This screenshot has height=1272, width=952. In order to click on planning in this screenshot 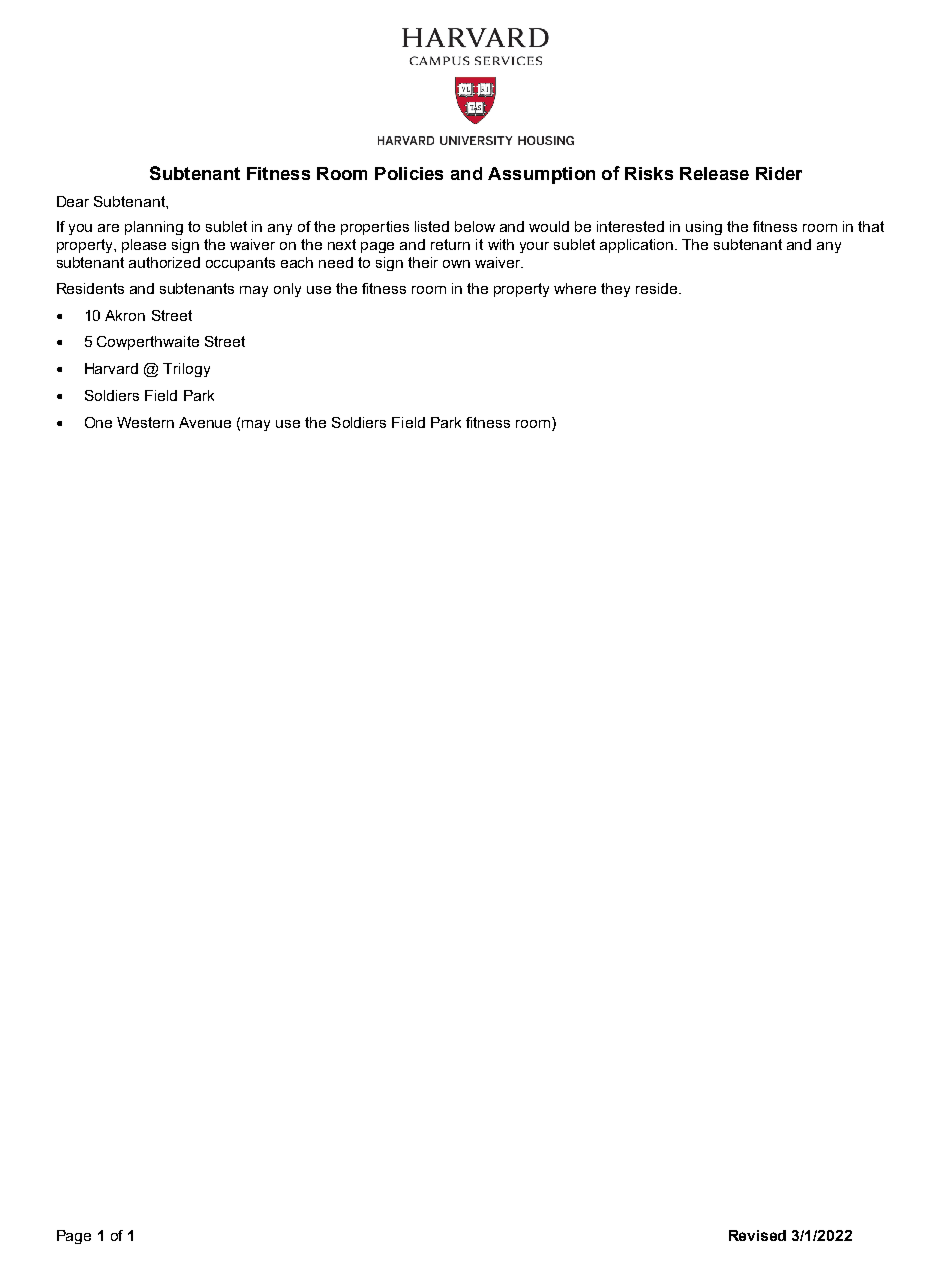, I will do `click(154, 228)`.
